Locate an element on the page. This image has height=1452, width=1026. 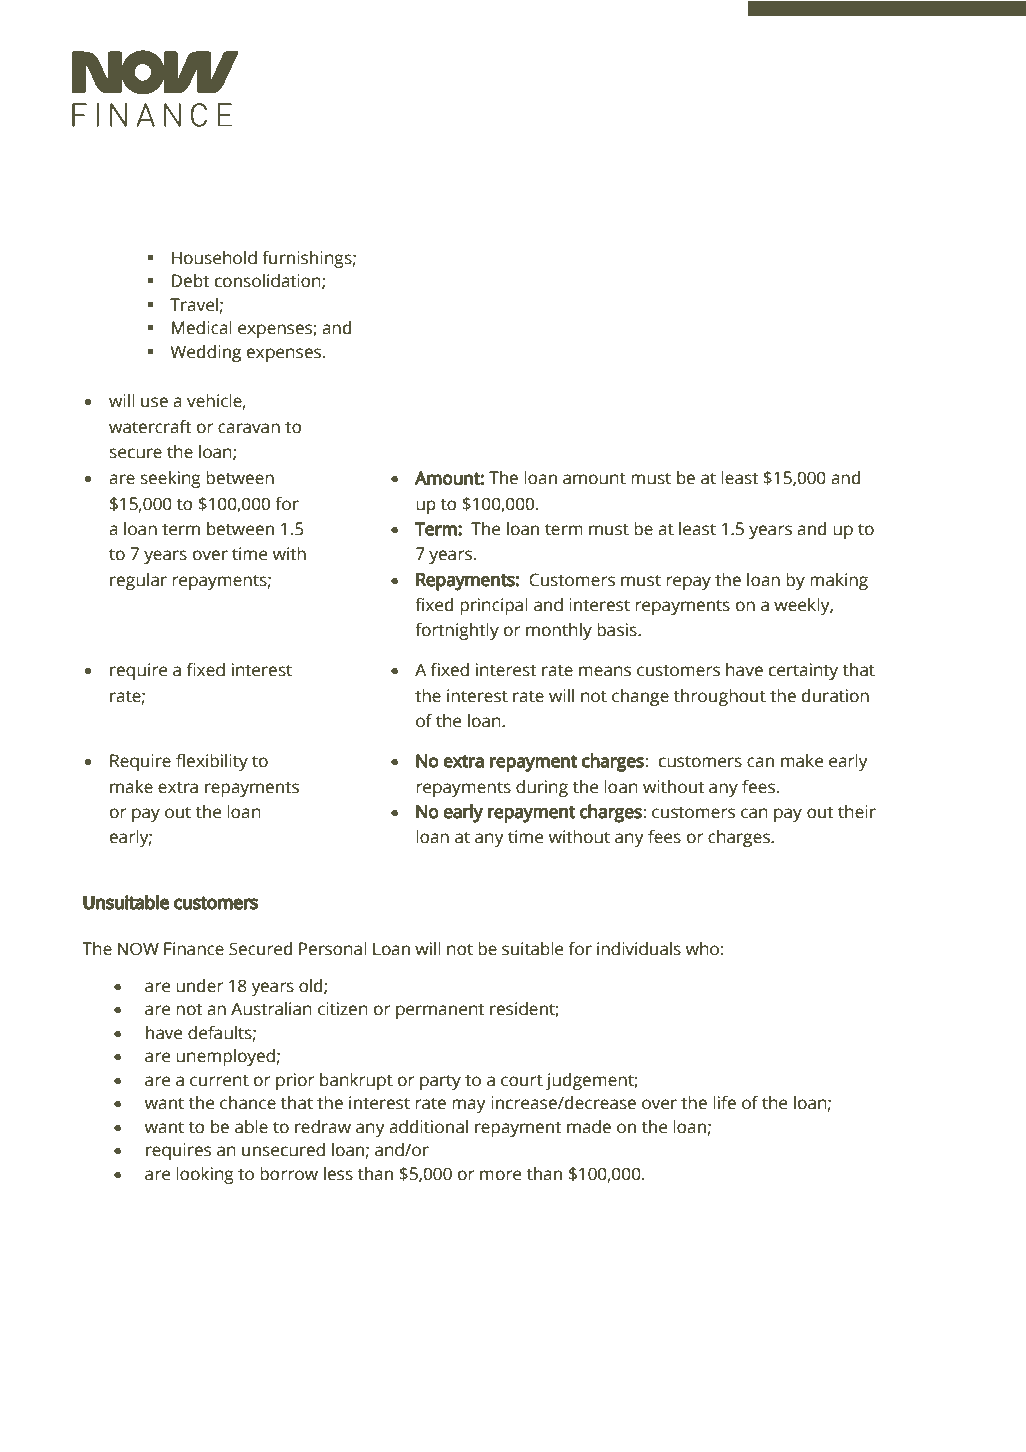
Debt is located at coordinates (190, 281).
